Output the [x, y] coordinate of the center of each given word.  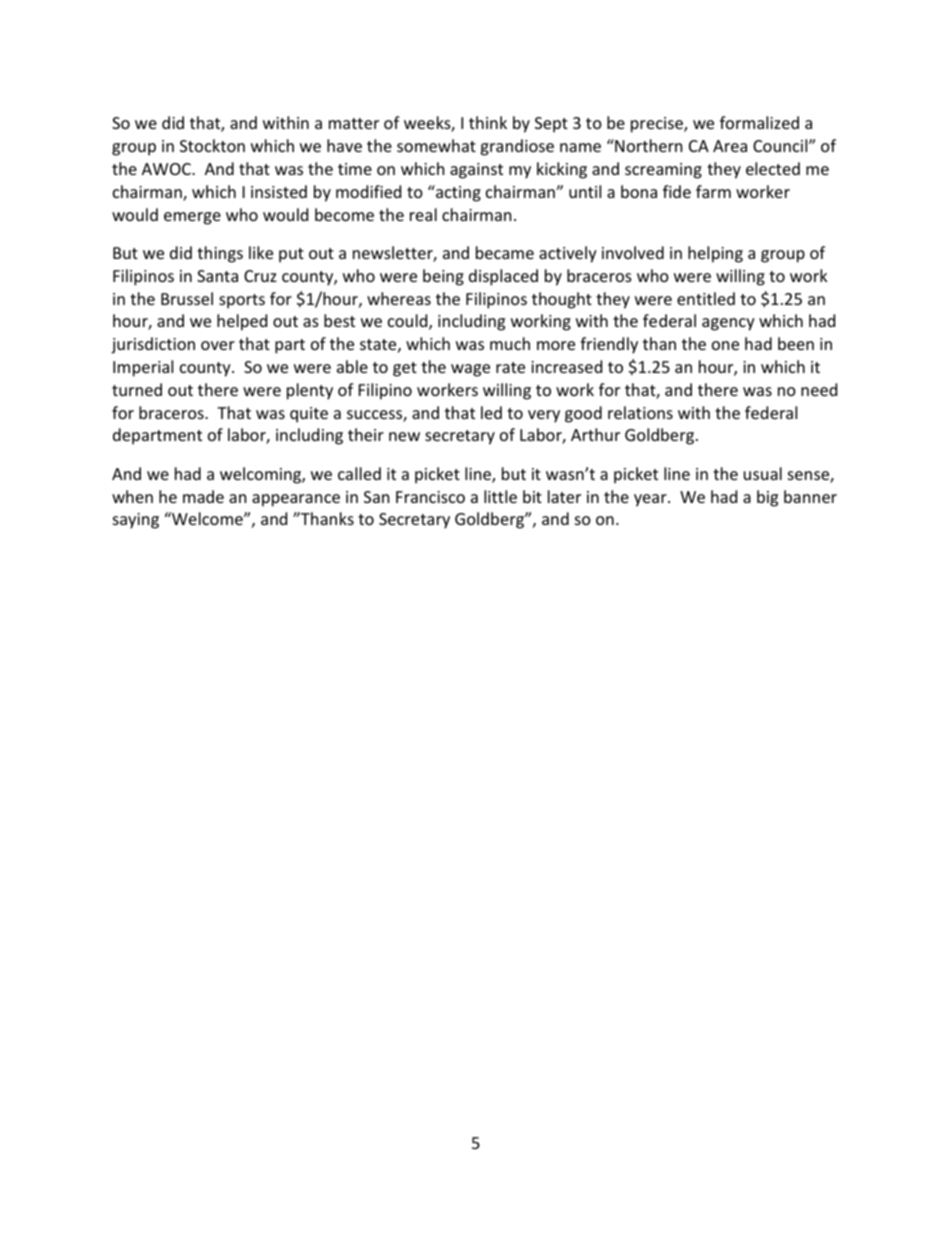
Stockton [212, 145]
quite [309, 415]
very [544, 416]
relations [640, 412]
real [423, 214]
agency [728, 324]
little [500, 496]
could [409, 322]
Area [730, 146]
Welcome [207, 518]
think [488, 122]
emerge [192, 218]
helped [242, 322]
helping [715, 254]
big [767, 498]
